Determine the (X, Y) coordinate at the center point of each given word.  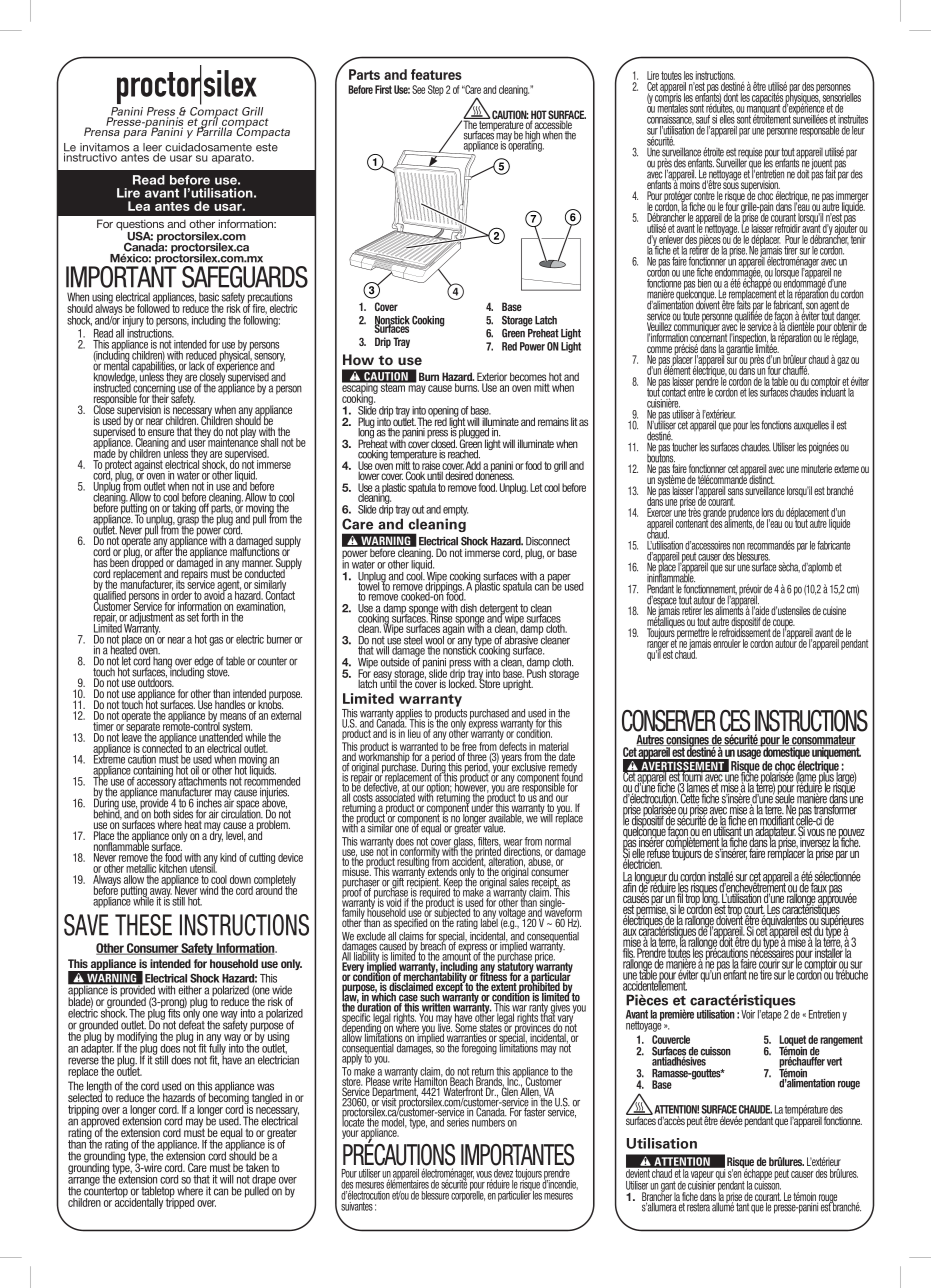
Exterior (492, 378)
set (193, 617)
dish (468, 608)
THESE (143, 925)
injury (133, 321)
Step (436, 90)
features (436, 74)
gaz (843, 361)
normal (558, 842)
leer (152, 148)
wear (513, 843)
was (265, 1087)
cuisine (834, 610)
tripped (180, 1202)
